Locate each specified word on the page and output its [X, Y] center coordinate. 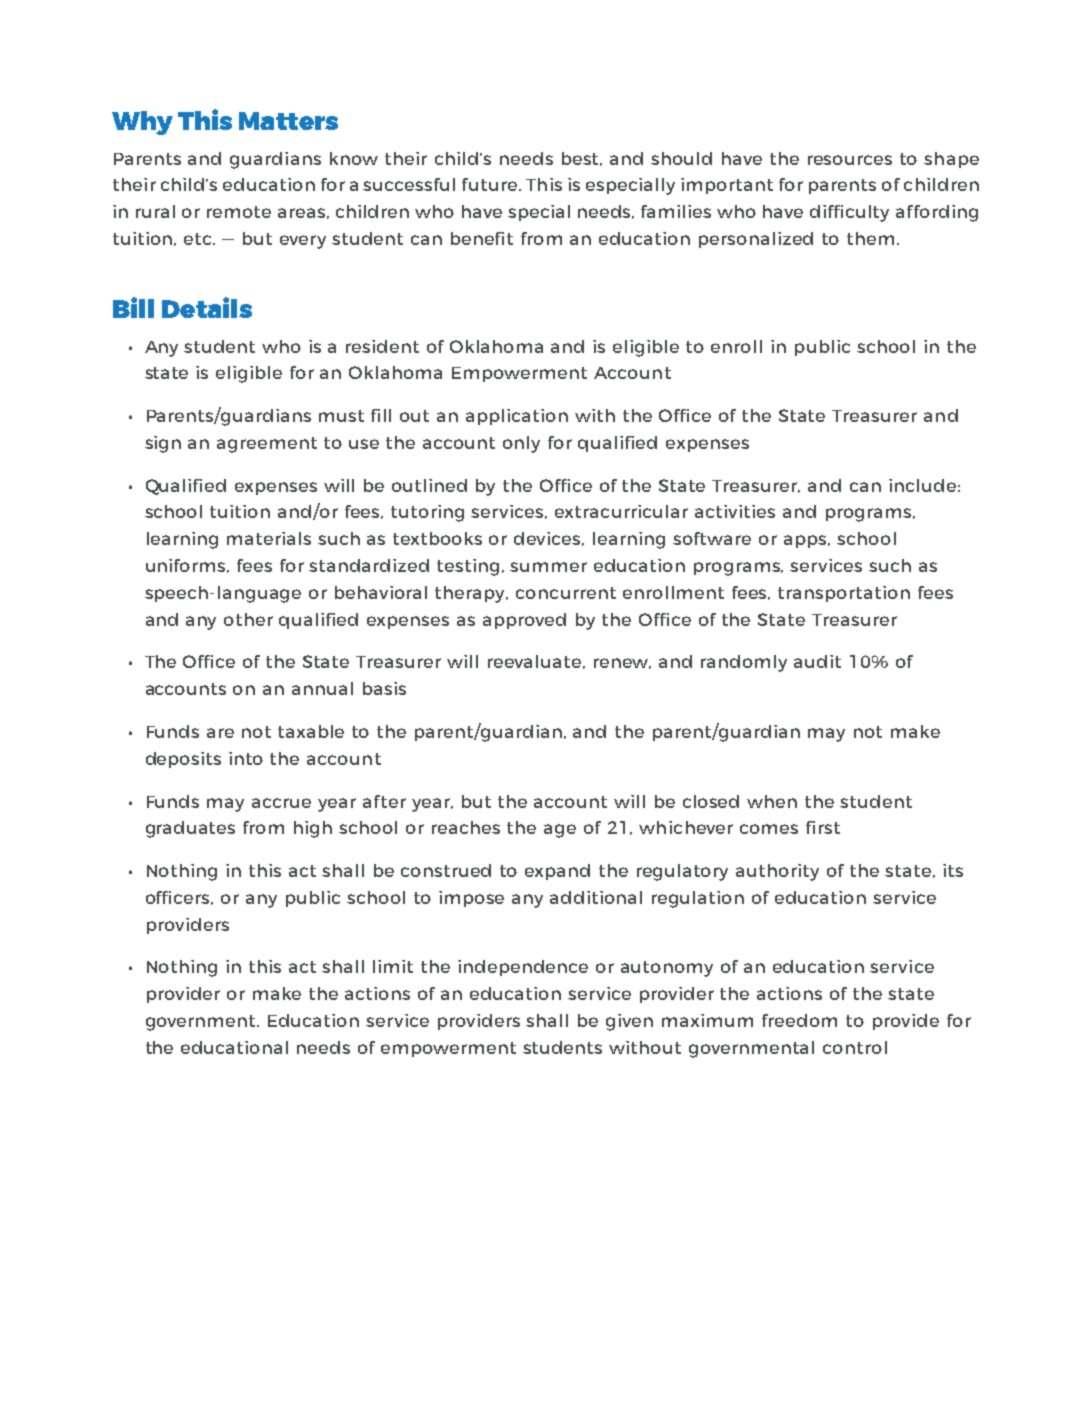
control [855, 1047]
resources [850, 160]
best [582, 159]
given [629, 1022]
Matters [288, 121]
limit [393, 966]
